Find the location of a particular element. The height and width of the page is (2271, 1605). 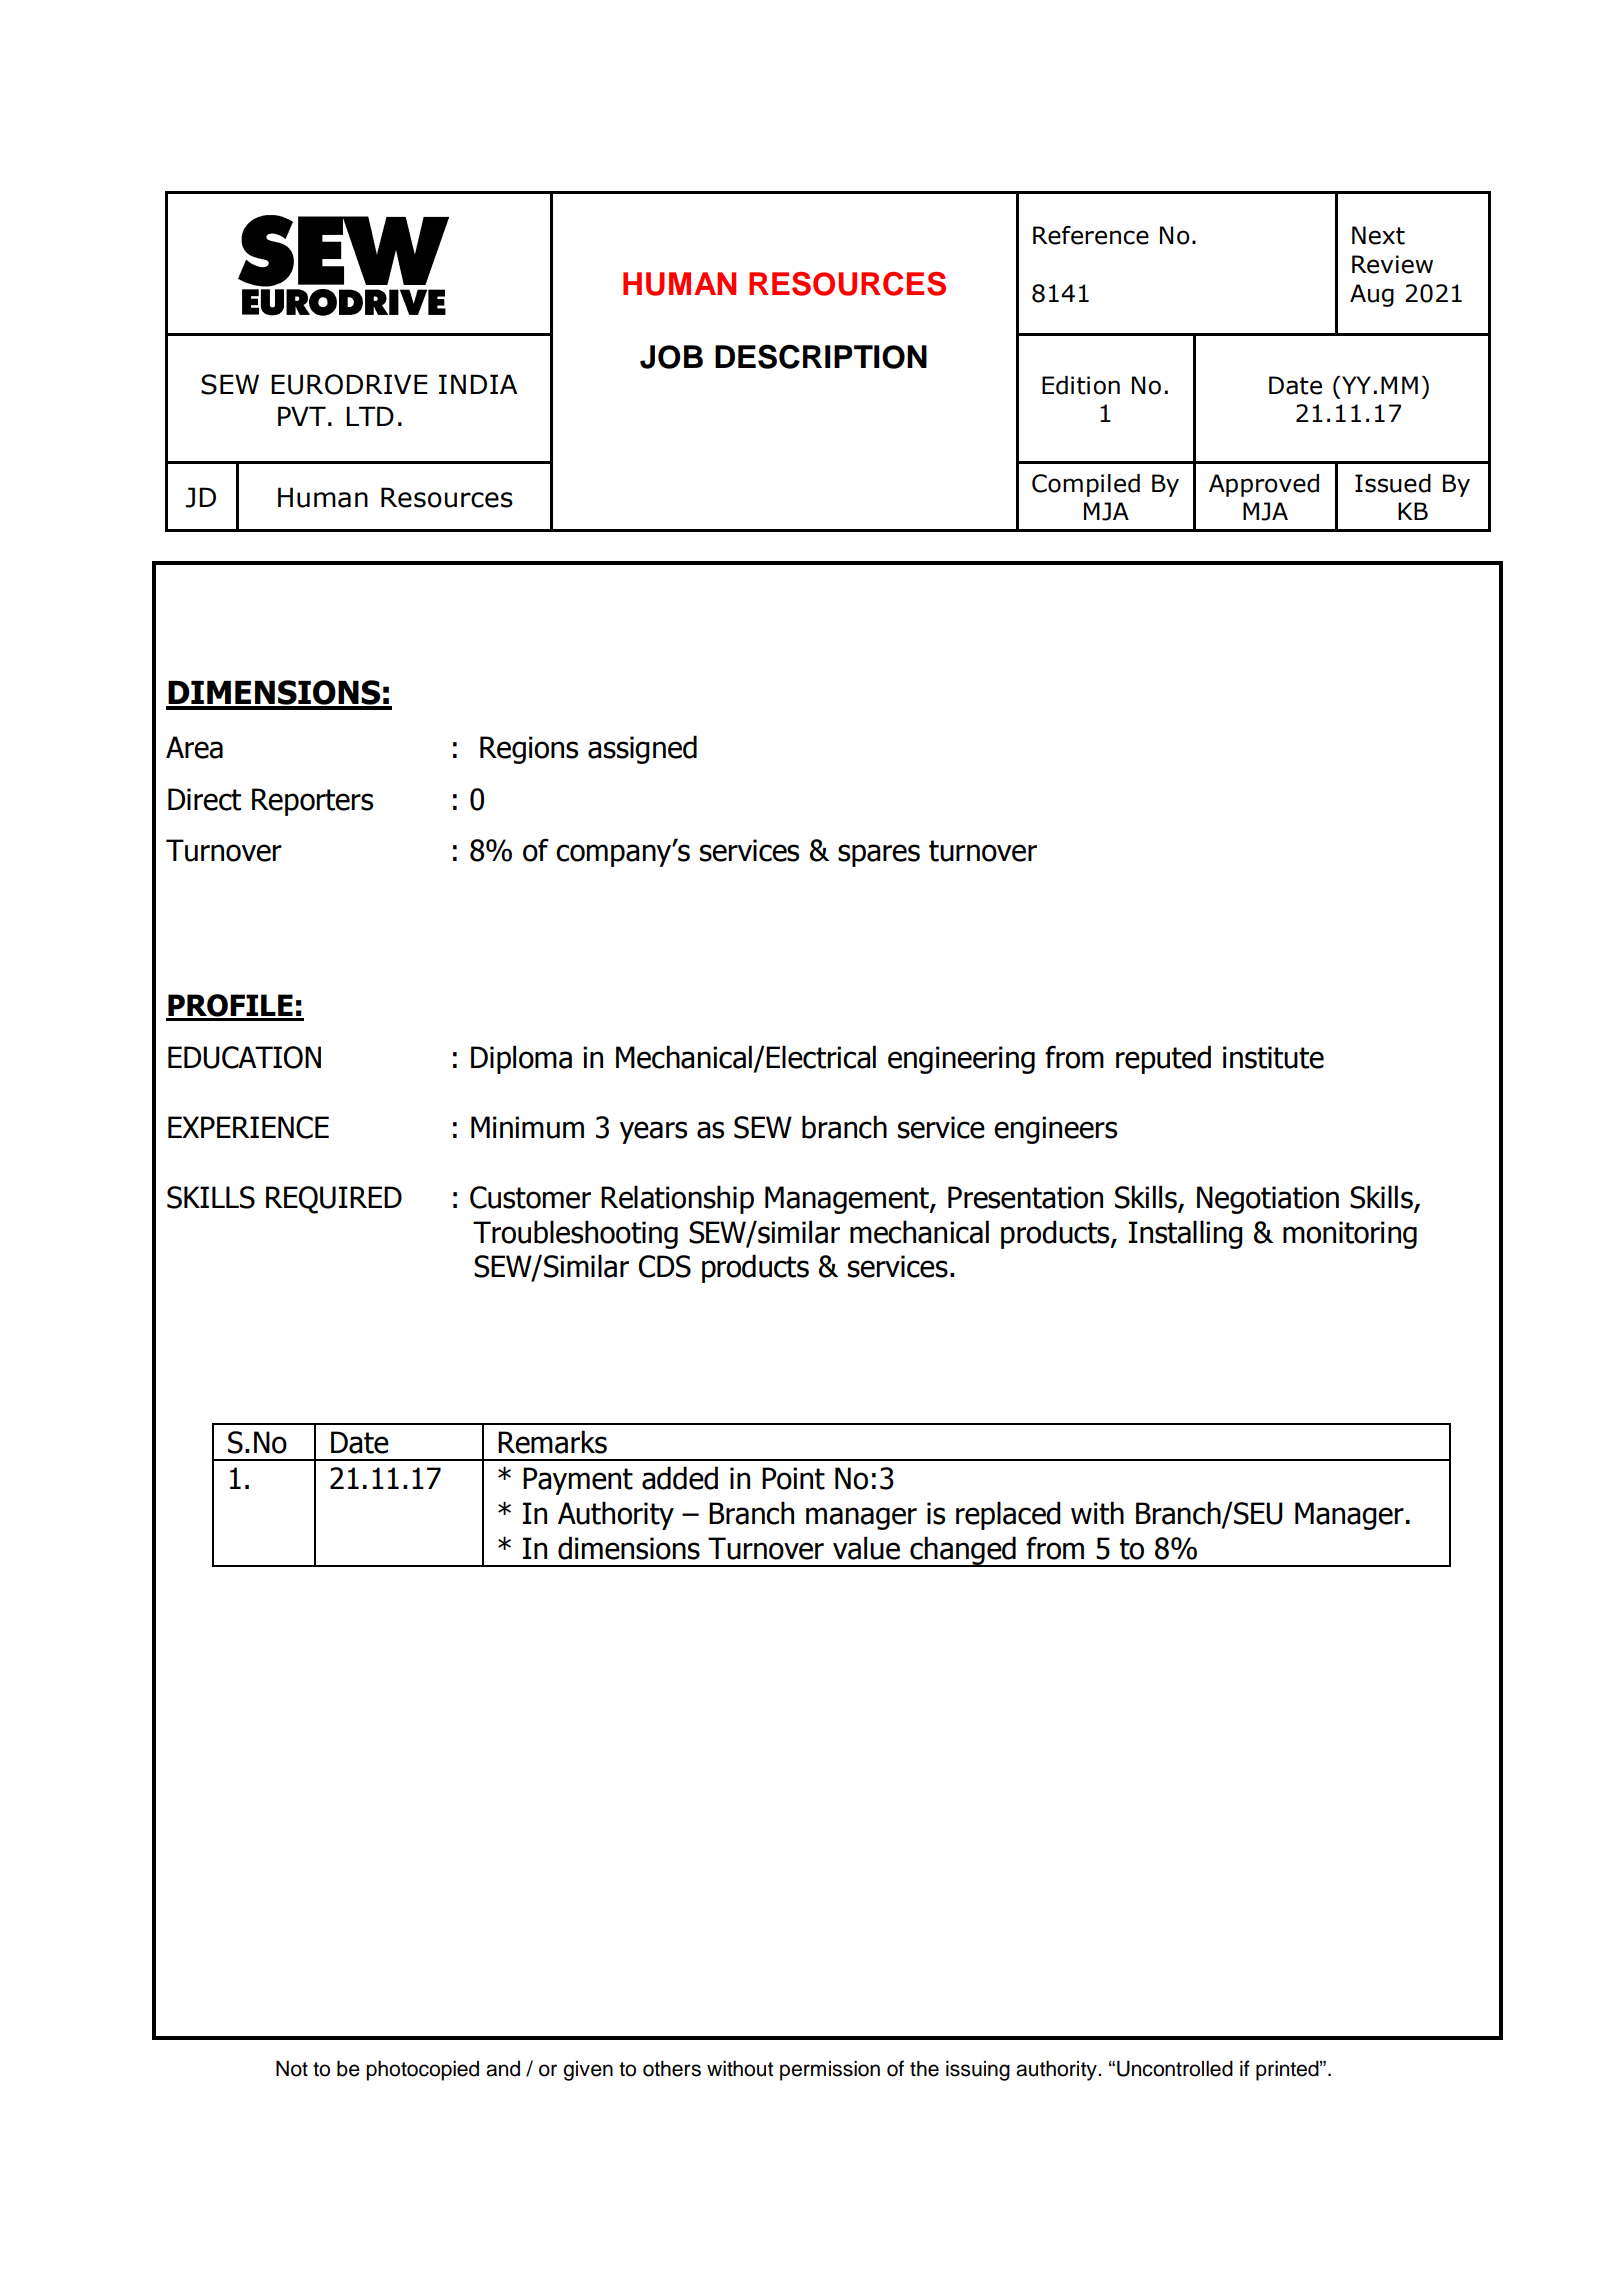

Not is located at coordinates (292, 2069).
